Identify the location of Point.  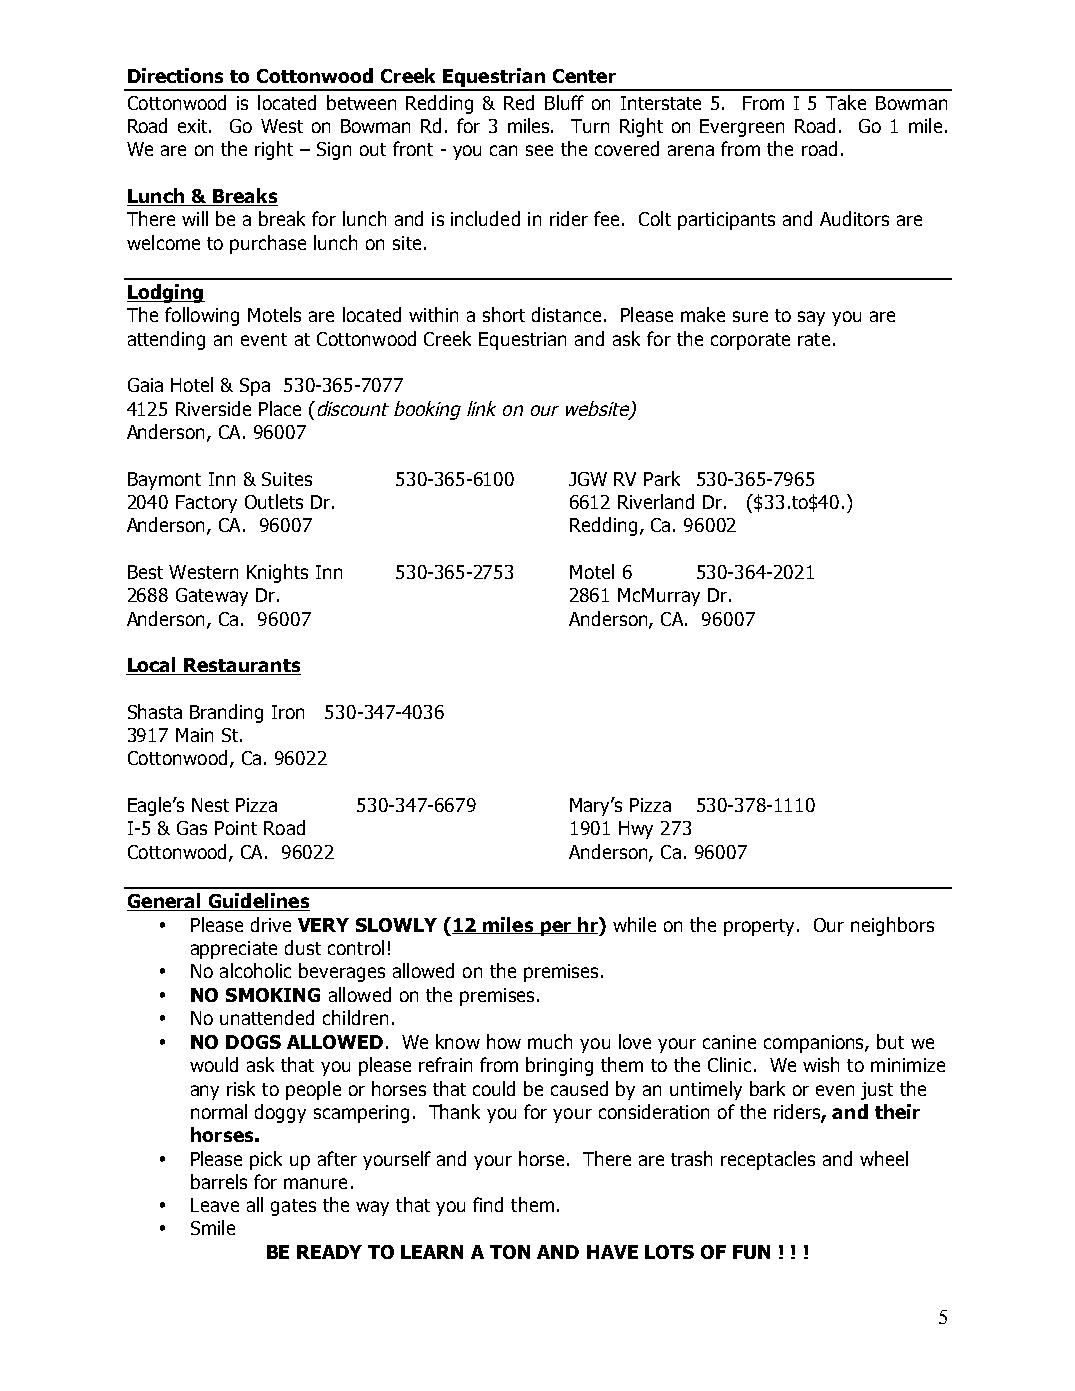
(236, 828).
